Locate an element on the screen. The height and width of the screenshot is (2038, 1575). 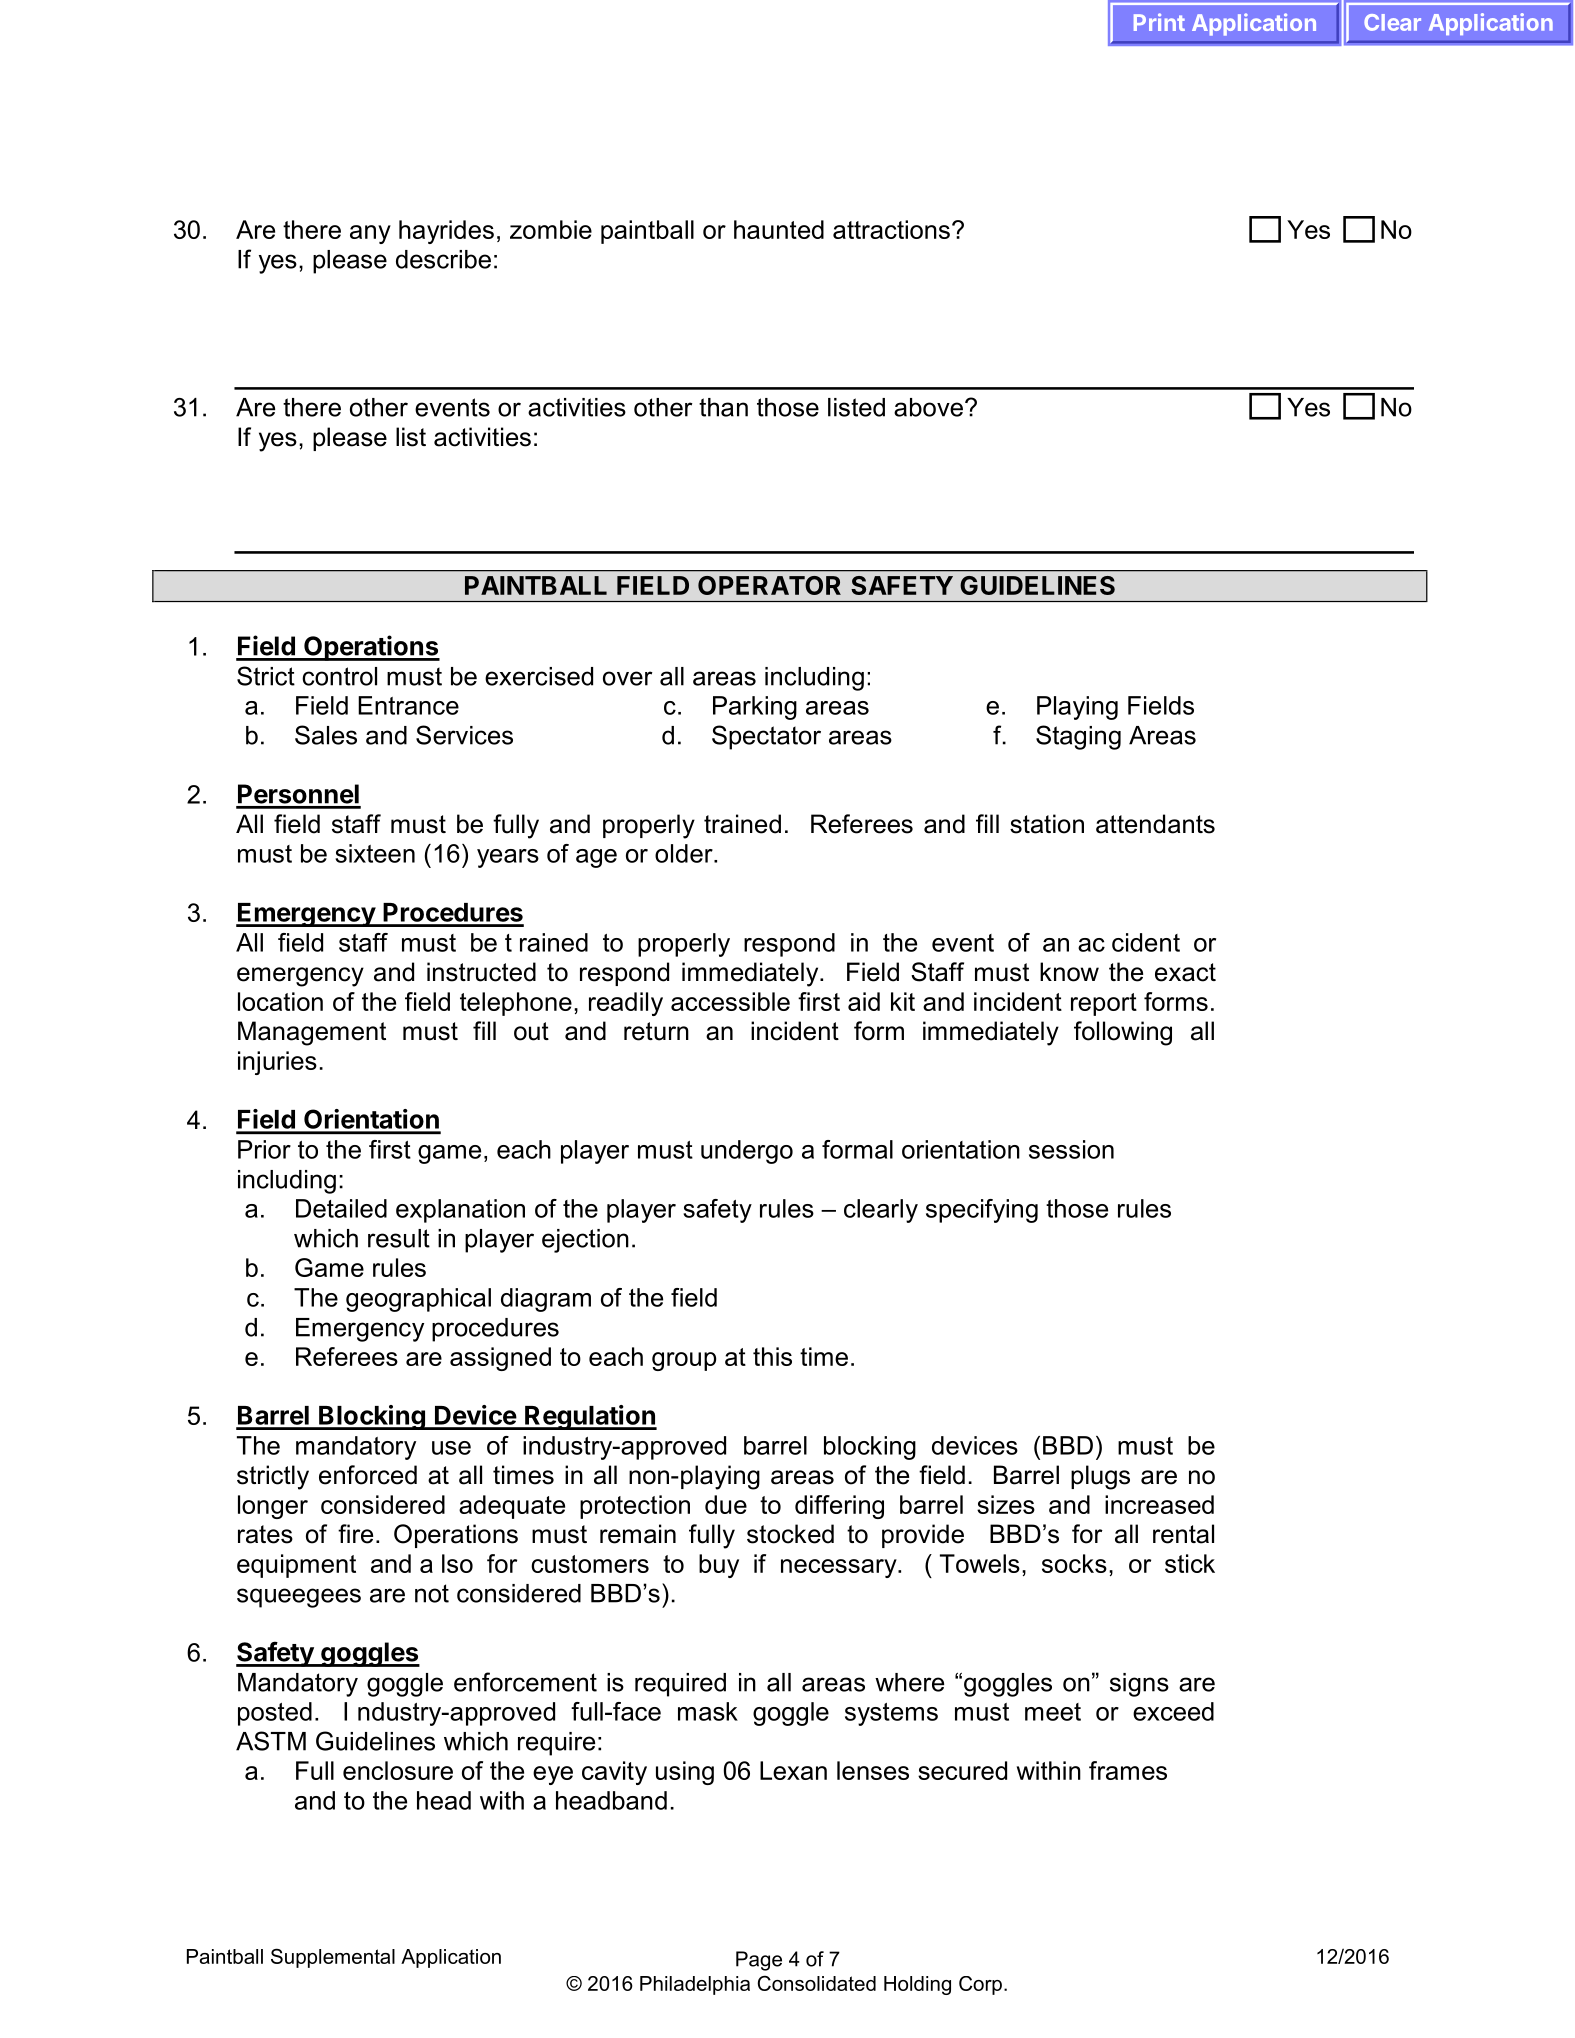
haunted is located at coordinates (779, 229).
